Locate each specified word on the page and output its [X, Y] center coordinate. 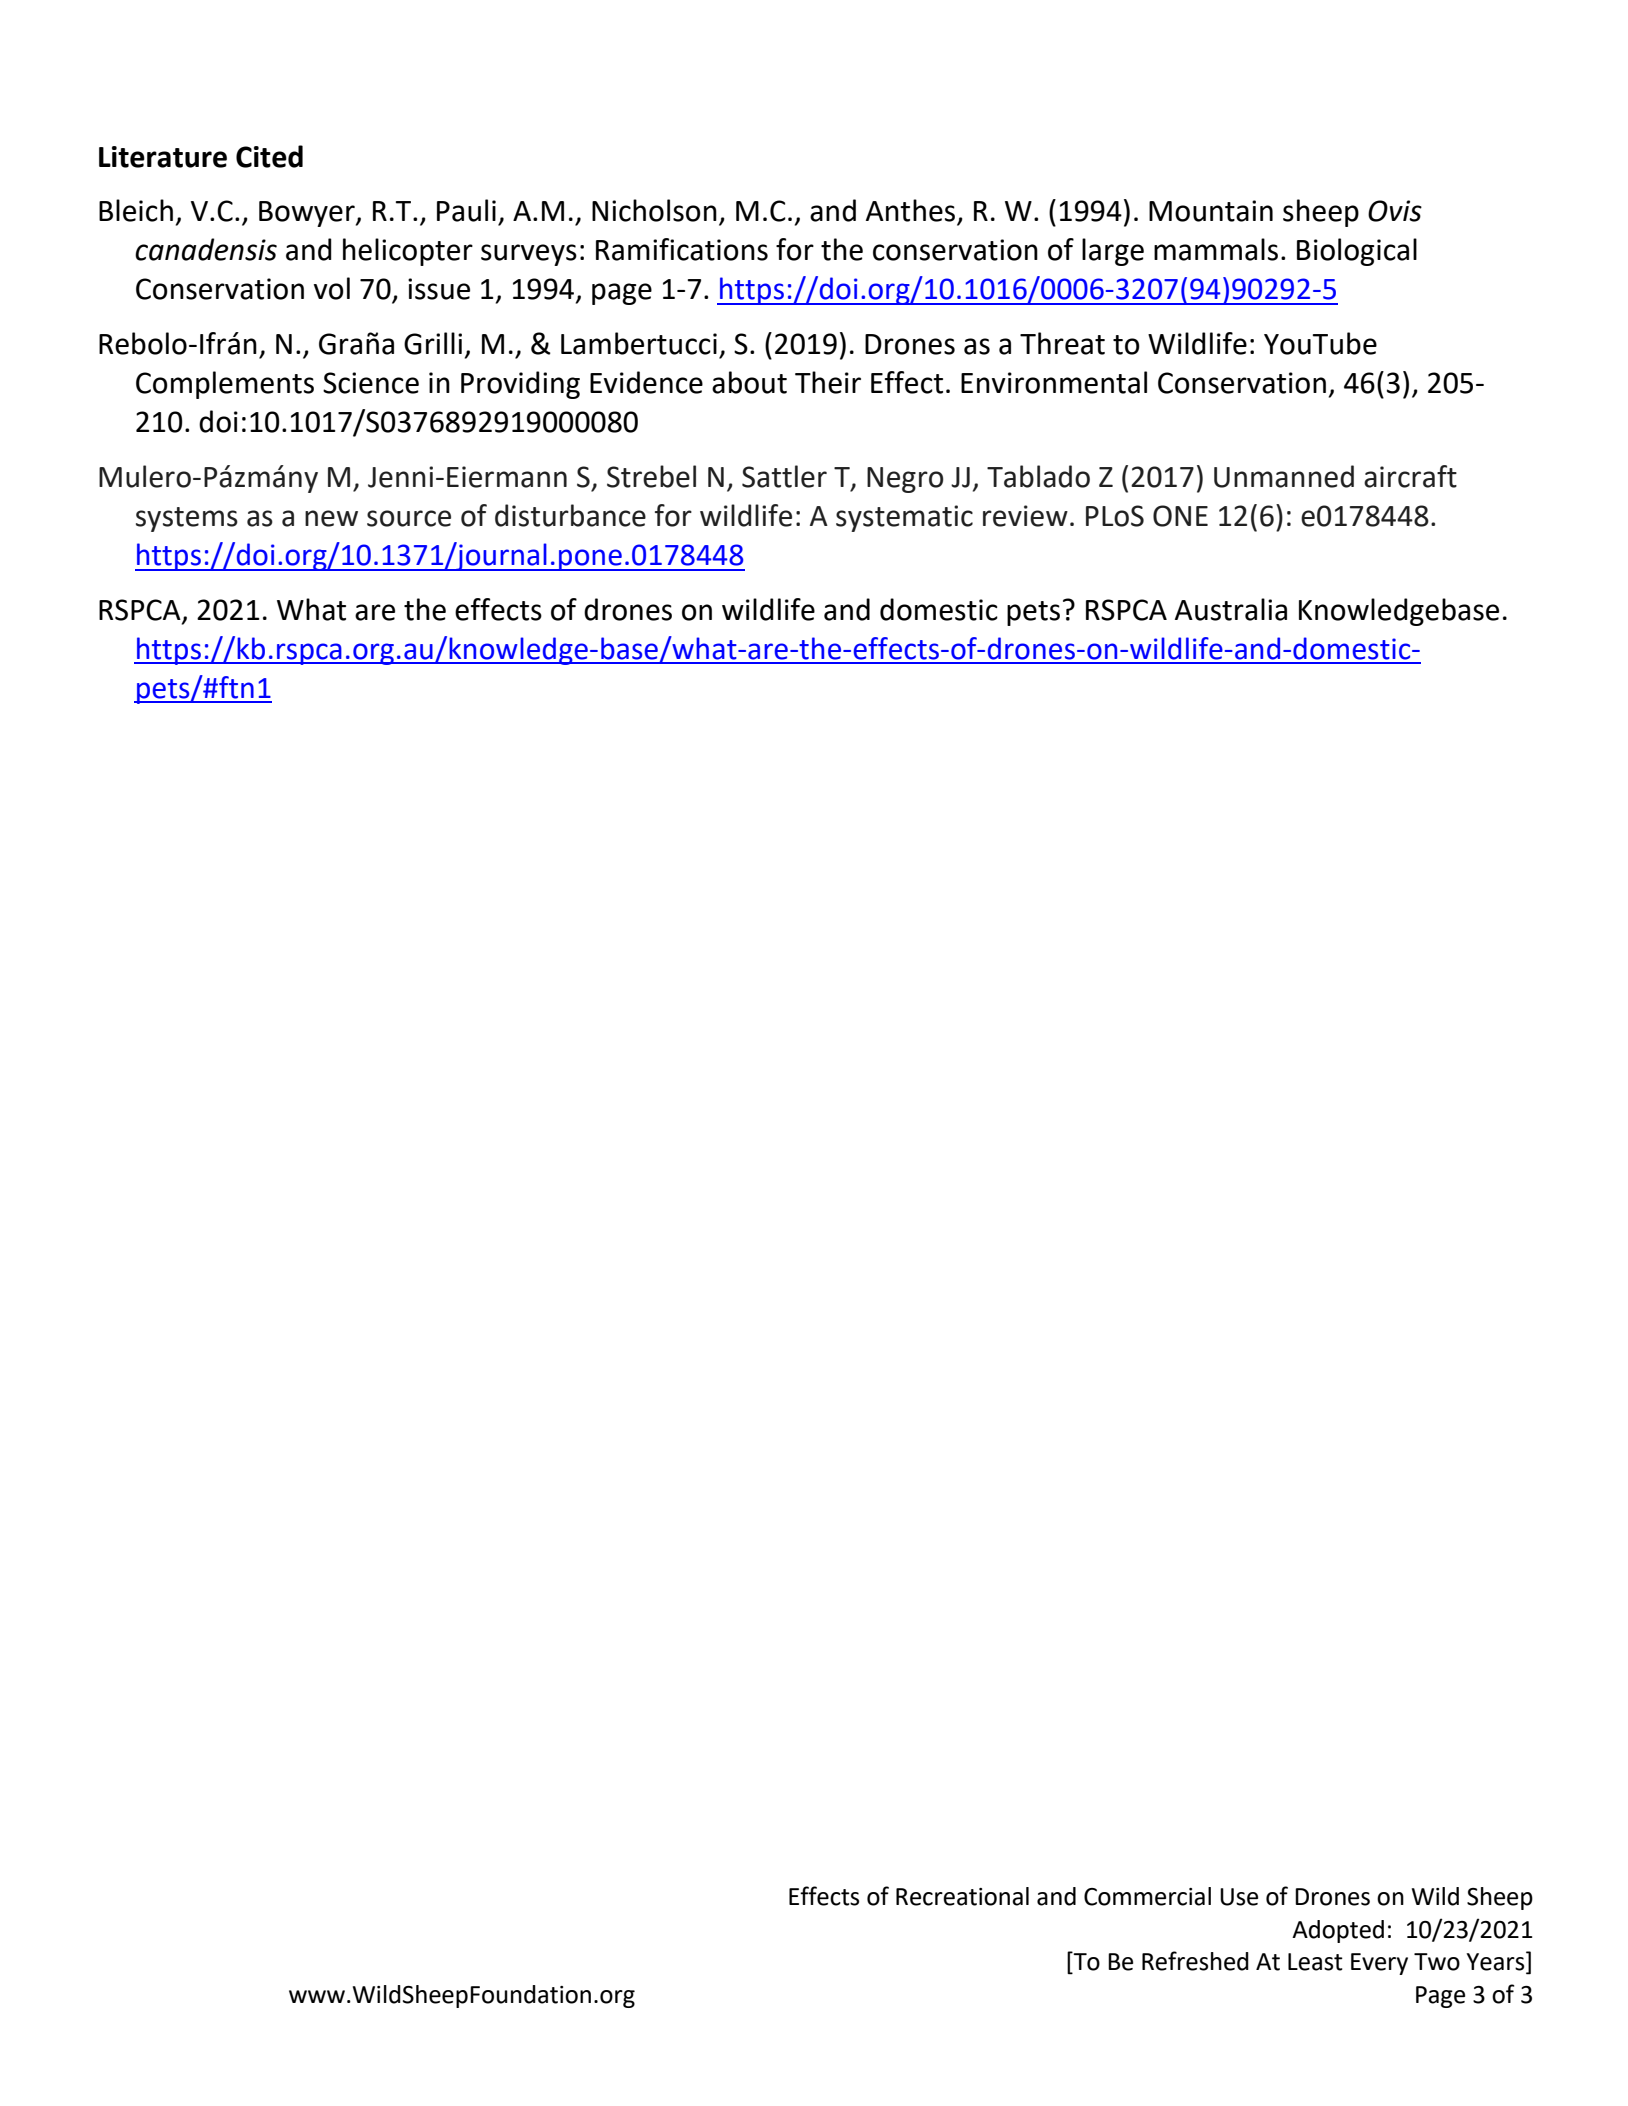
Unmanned [1284, 476]
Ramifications [682, 249]
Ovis [1395, 211]
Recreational [962, 1896]
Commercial [1147, 1896]
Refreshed [1195, 1961]
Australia [1231, 609]
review [1025, 516]
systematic [904, 518]
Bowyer [308, 214]
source [409, 518]
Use [1239, 1897]
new [331, 518]
